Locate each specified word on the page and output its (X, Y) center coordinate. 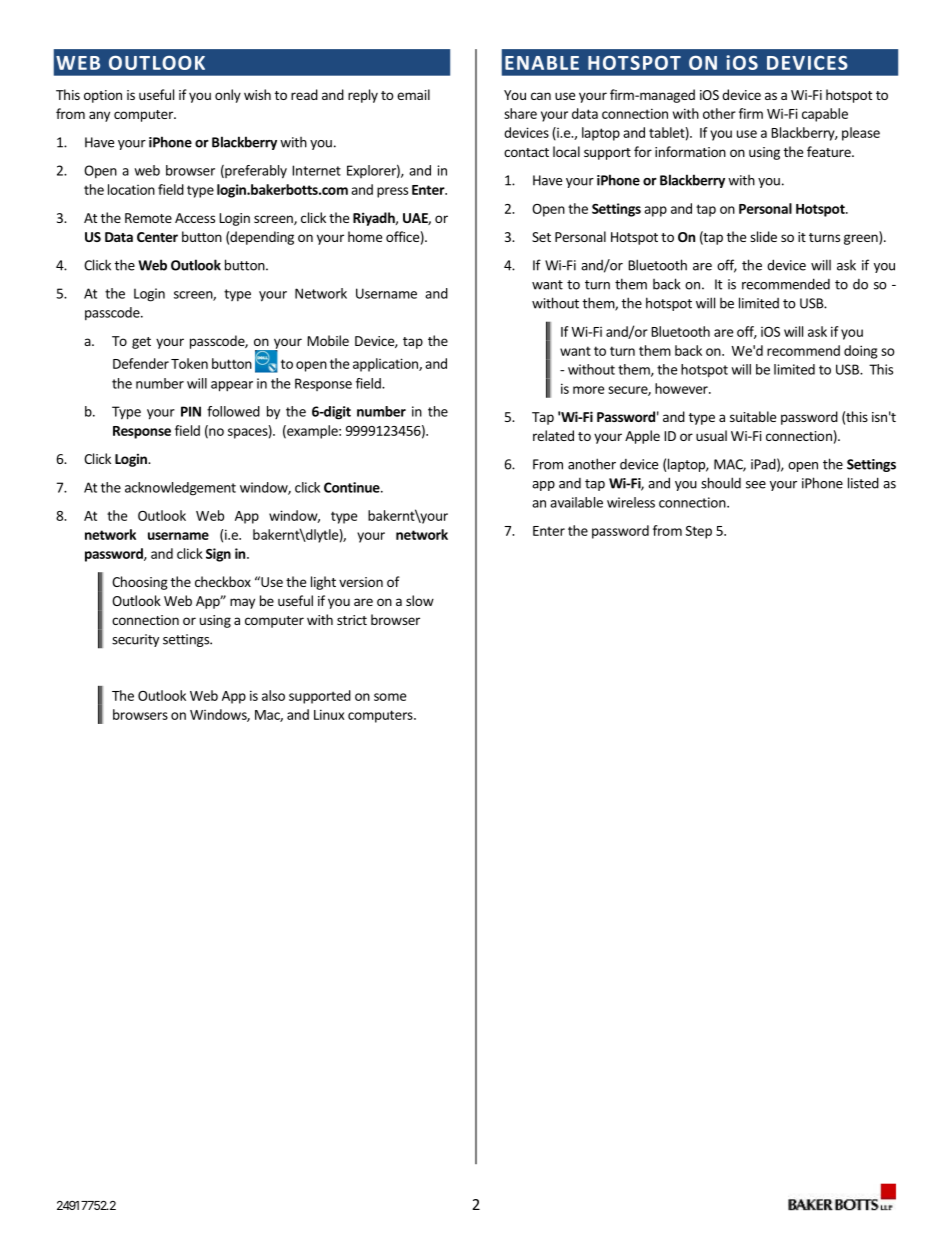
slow (420, 600)
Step (699, 532)
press (392, 192)
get (141, 343)
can (541, 96)
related (553, 435)
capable (825, 115)
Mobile (328, 340)
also (273, 695)
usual (711, 435)
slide (763, 236)
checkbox (223, 581)
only (228, 96)
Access (195, 218)
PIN (191, 411)
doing (861, 352)
